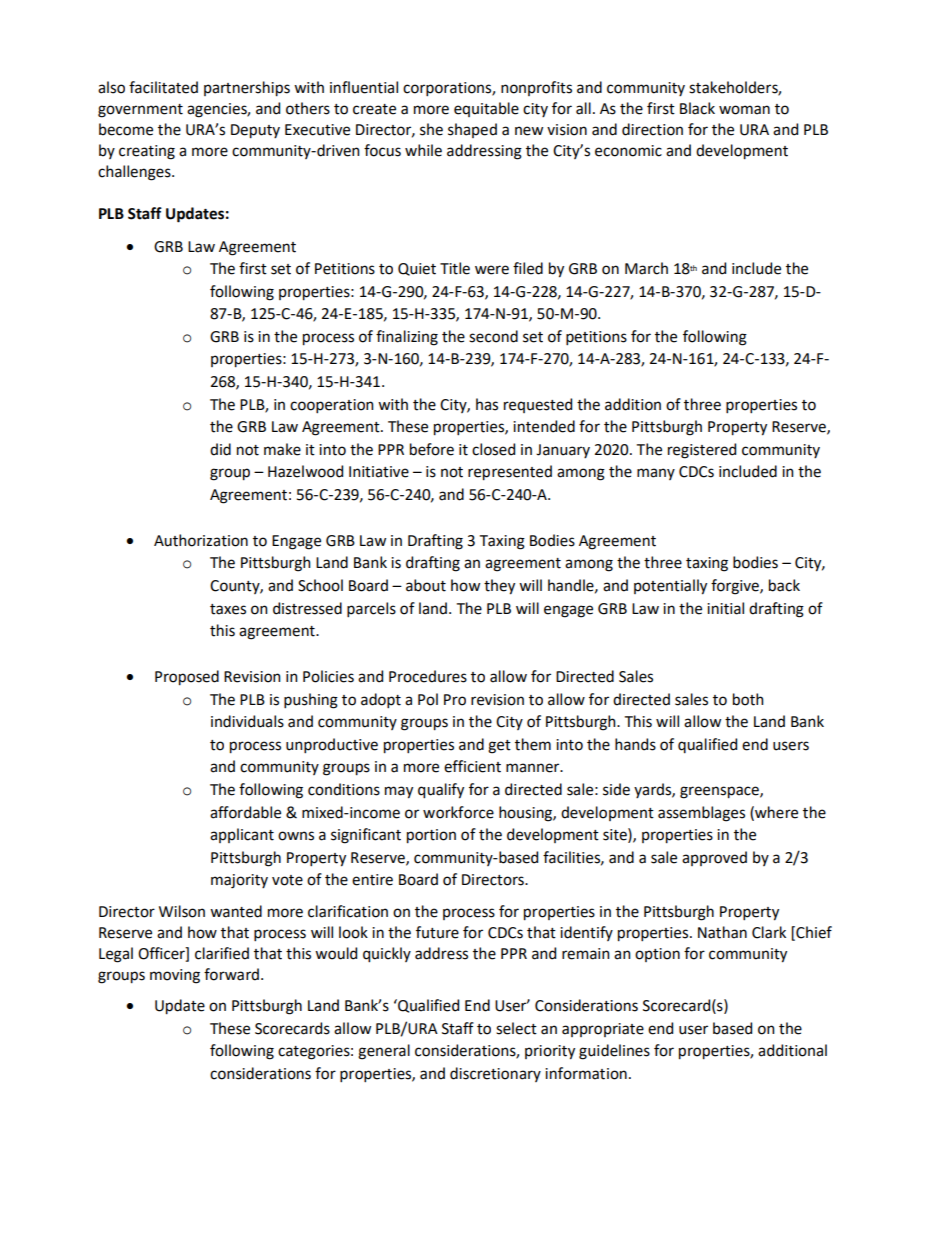 Image resolution: width=952 pixels, height=1233 pixels. I want to click on taxes, so click(228, 609).
